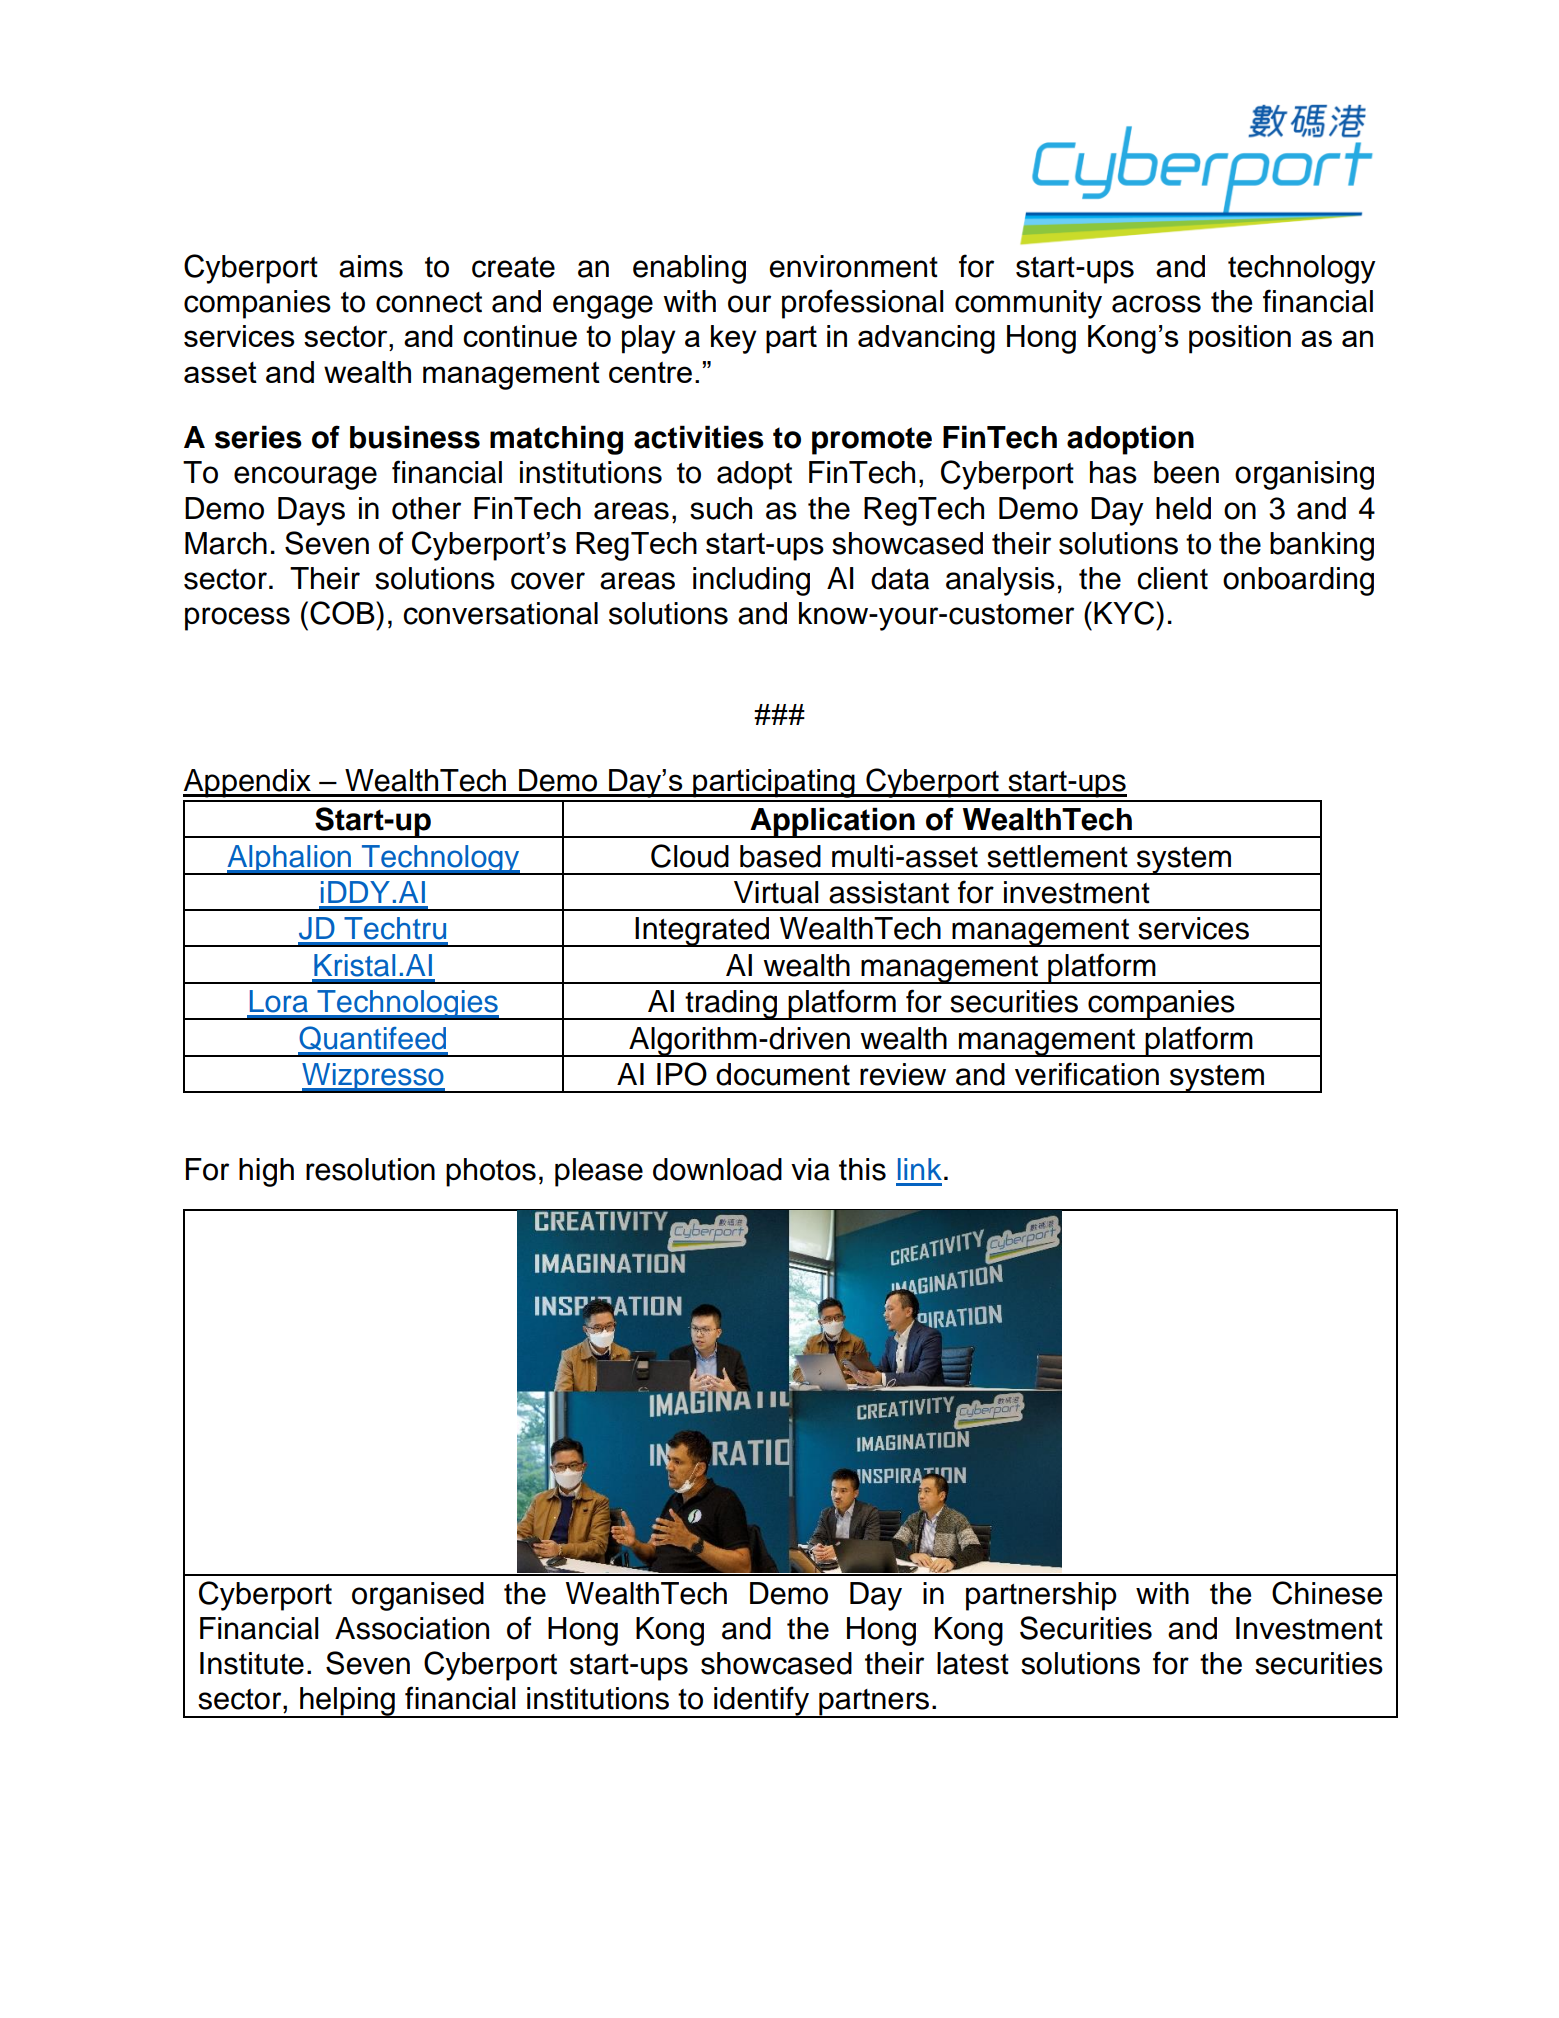 The width and height of the image is (1559, 2018). What do you see at coordinates (1087, 1074) in the image?
I see `verification` at bounding box center [1087, 1074].
